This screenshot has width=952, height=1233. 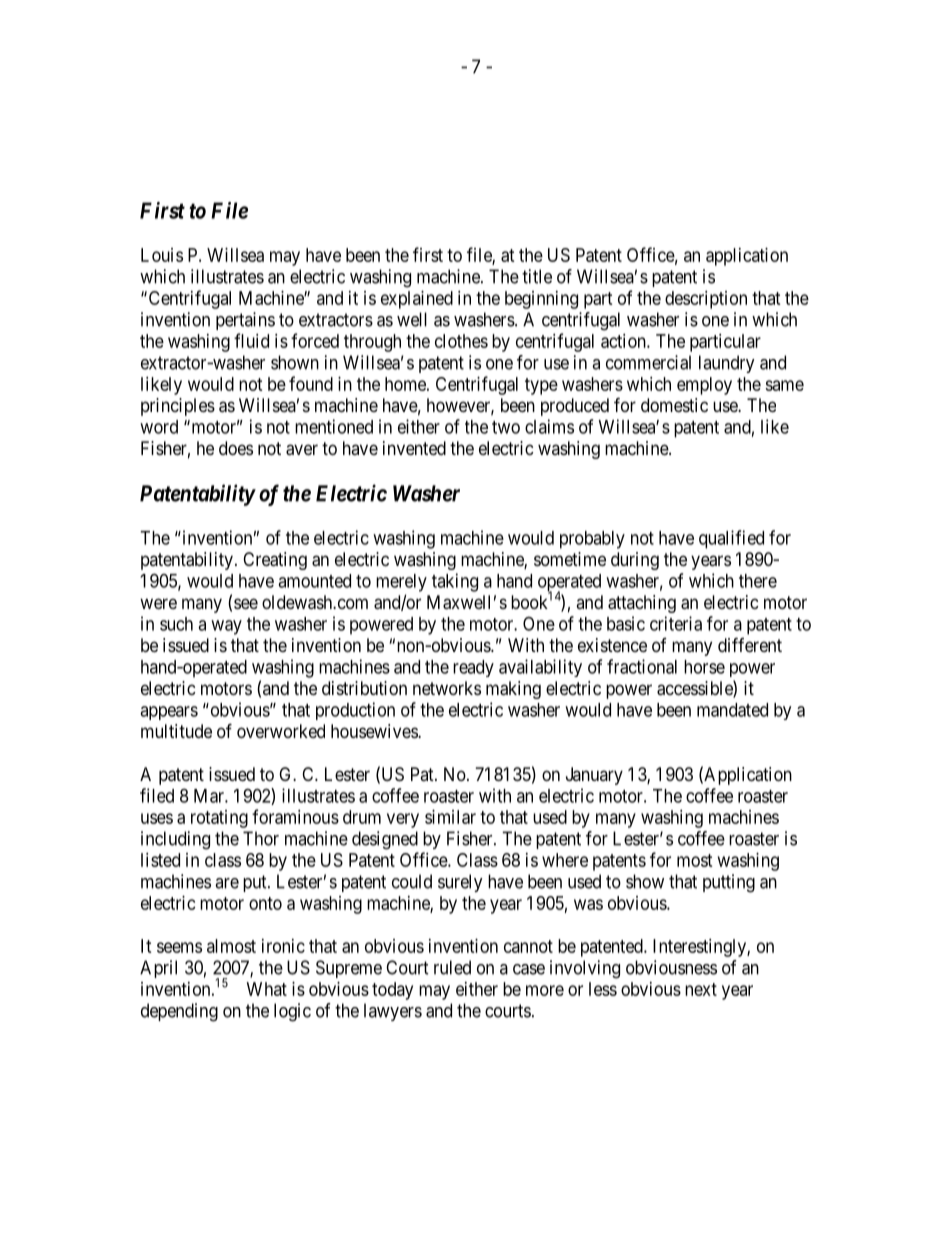 I want to click on way, so click(x=226, y=627).
